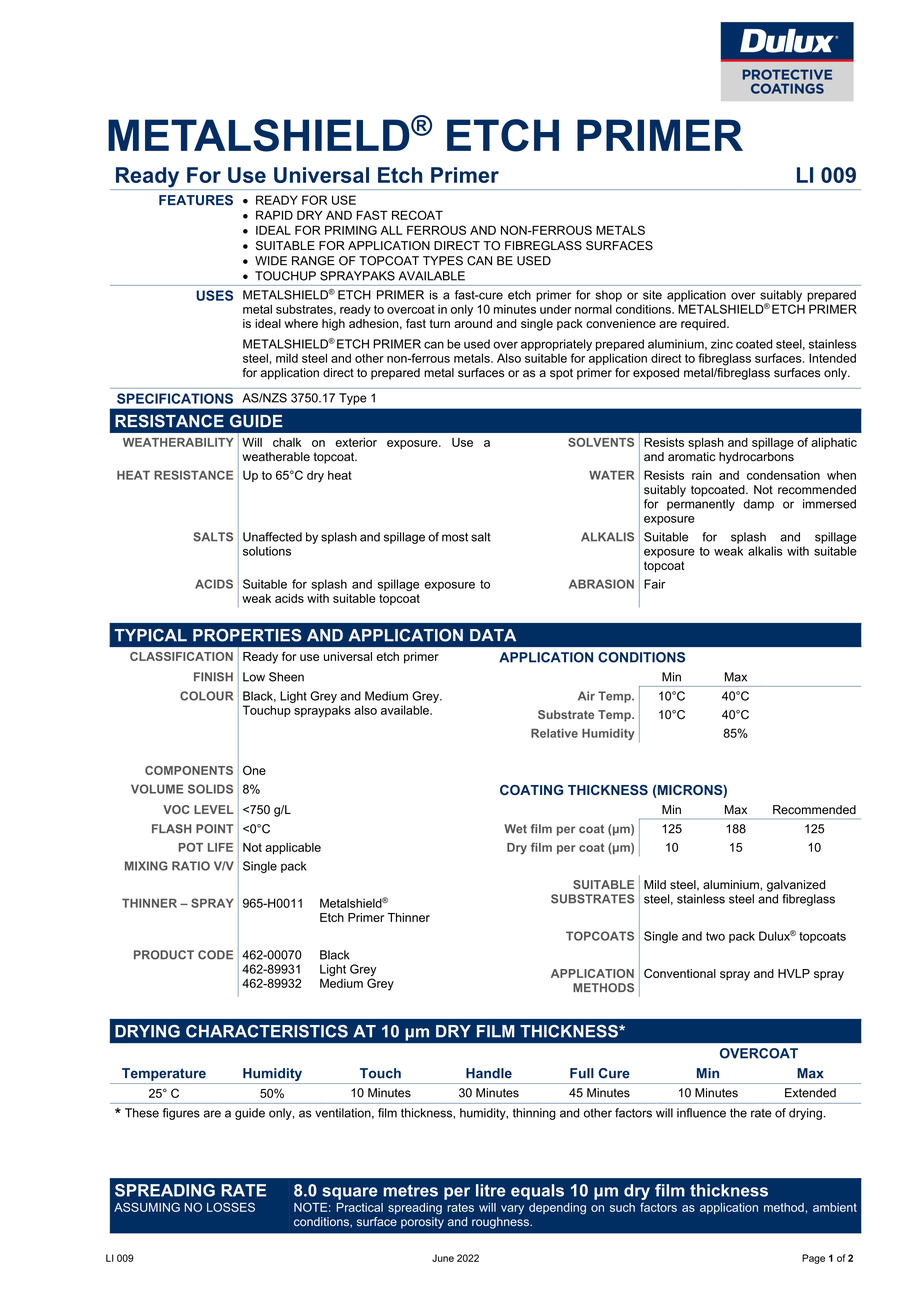 The width and height of the image is (924, 1308). I want to click on solutions, so click(267, 551).
